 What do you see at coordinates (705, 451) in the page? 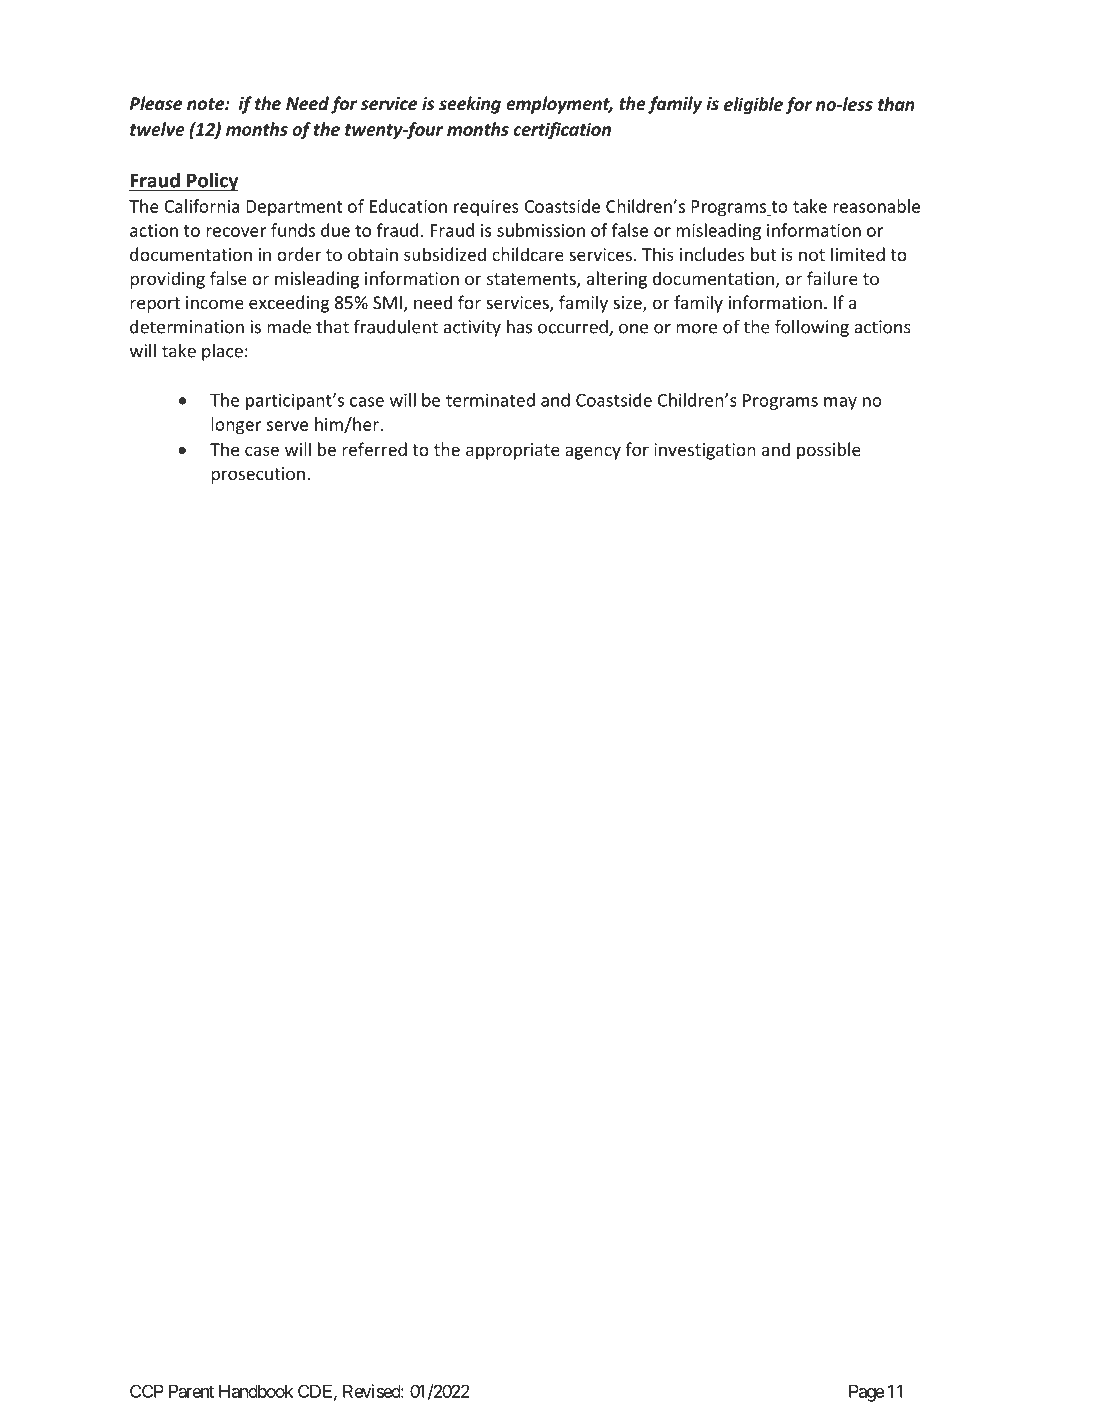
I see `investigation` at bounding box center [705, 451].
